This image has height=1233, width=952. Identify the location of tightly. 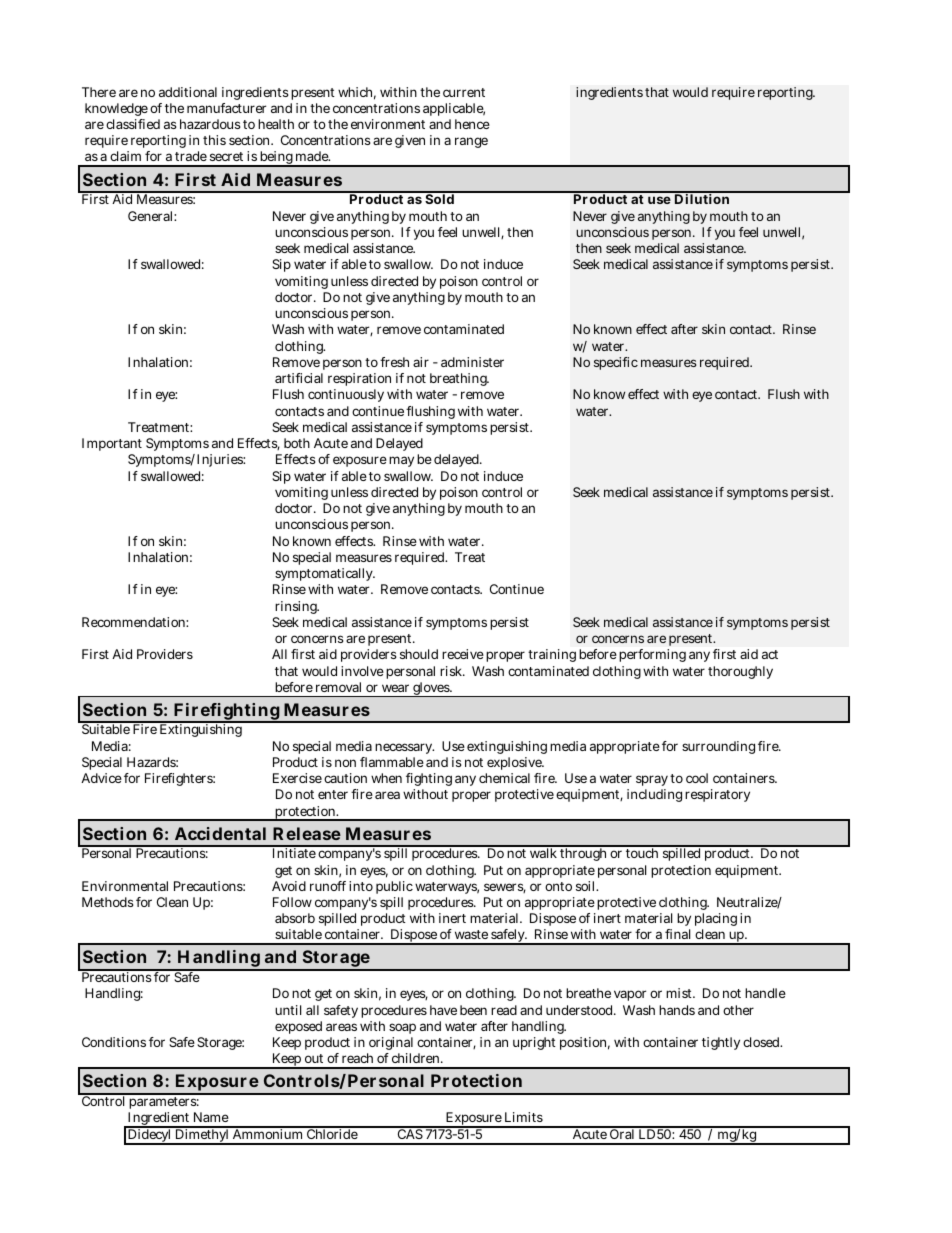
(721, 1043).
